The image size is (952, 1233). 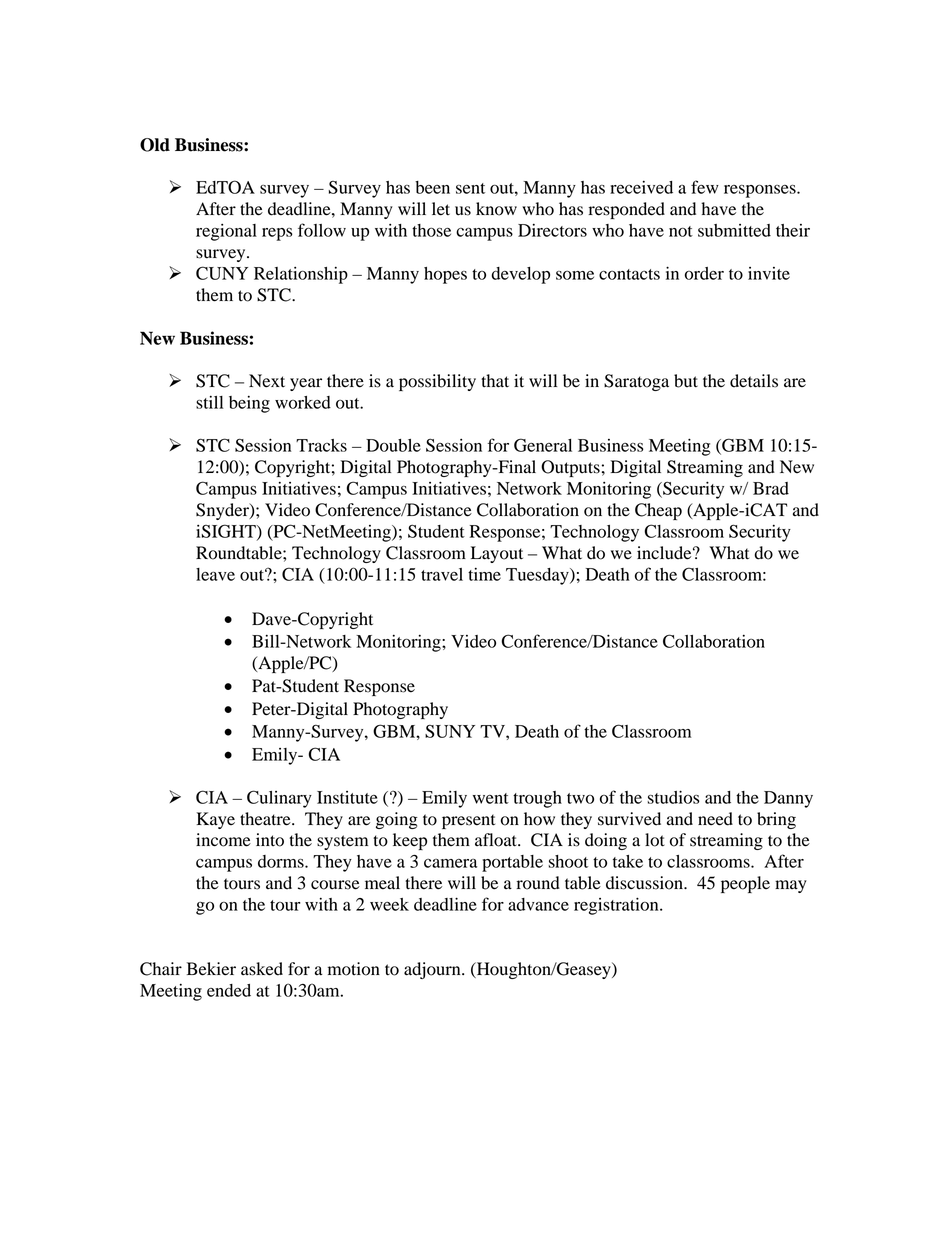 I want to click on asked, so click(x=262, y=969).
